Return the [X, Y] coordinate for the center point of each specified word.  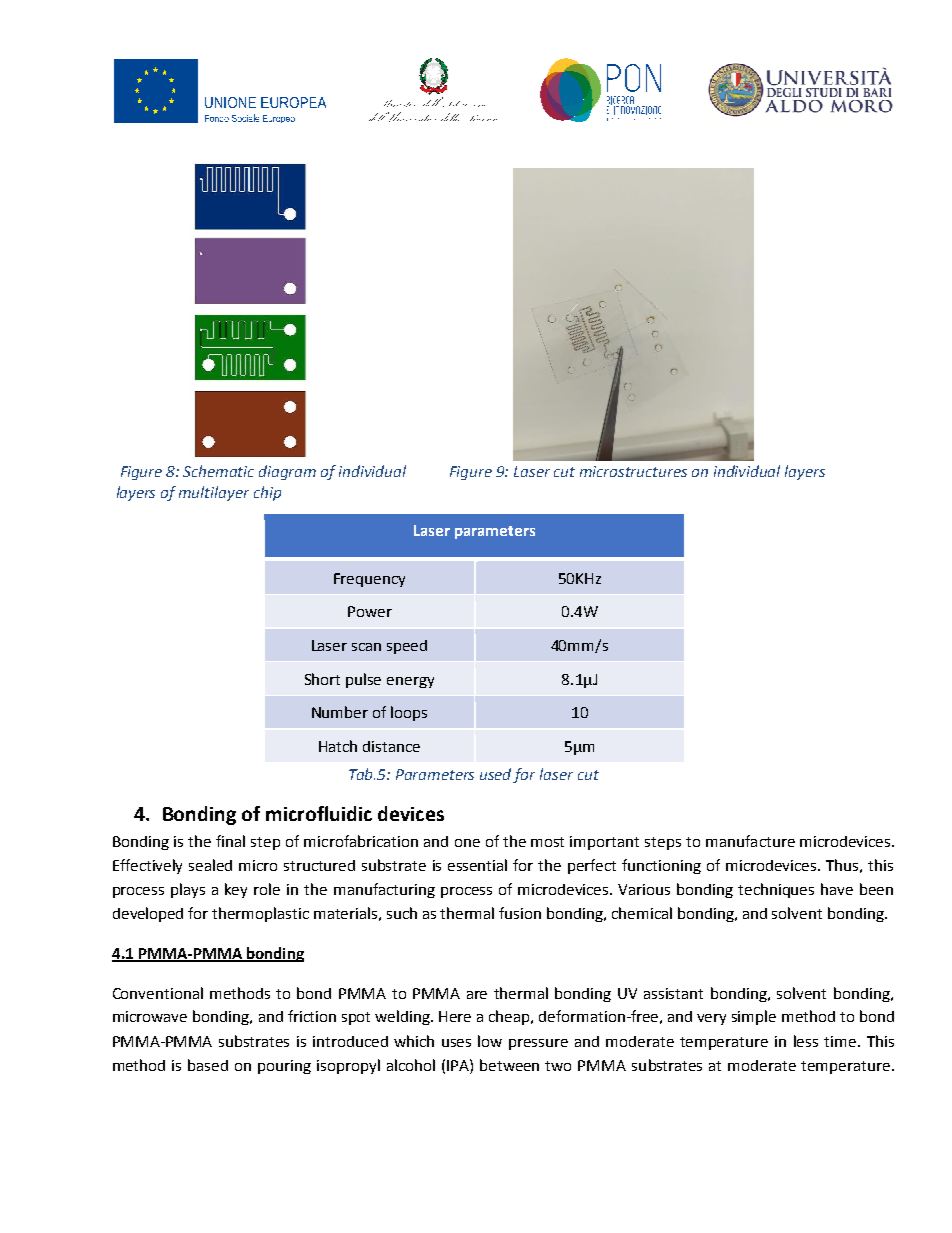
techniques [776, 890]
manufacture [750, 841]
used [497, 775]
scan [366, 647]
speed [407, 647]
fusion [520, 913]
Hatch [338, 746]
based [208, 1065]
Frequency [369, 580]
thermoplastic [260, 914]
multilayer [214, 493]
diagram [287, 472]
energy [410, 682]
